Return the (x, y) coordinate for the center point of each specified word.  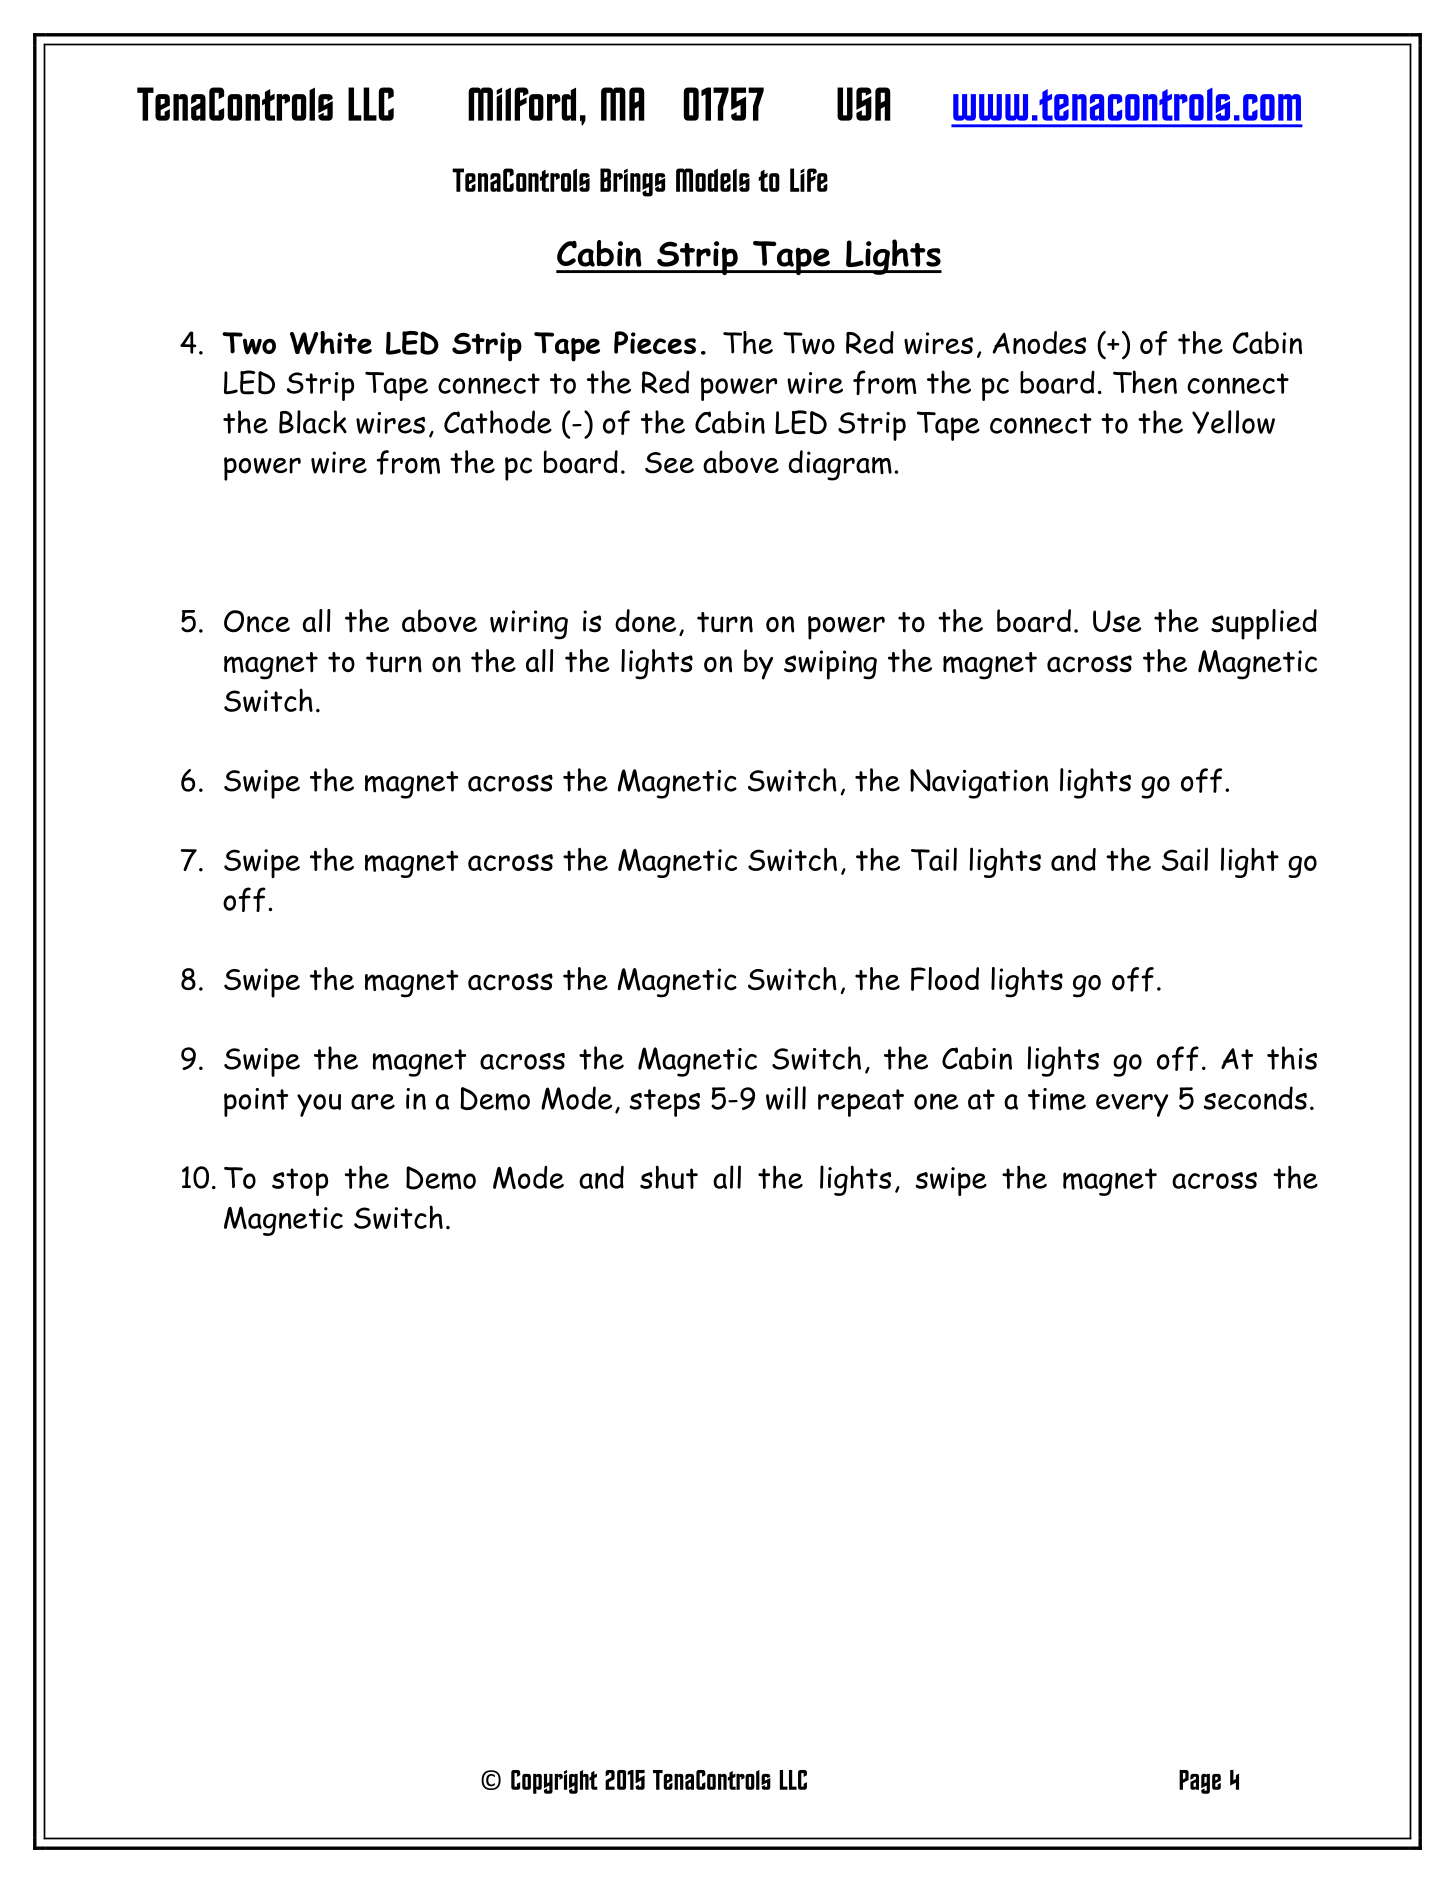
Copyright (554, 1782)
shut (669, 1177)
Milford (522, 104)
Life (809, 180)
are (373, 1102)
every (1132, 1105)
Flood (945, 979)
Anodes (1039, 342)
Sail (1185, 859)
